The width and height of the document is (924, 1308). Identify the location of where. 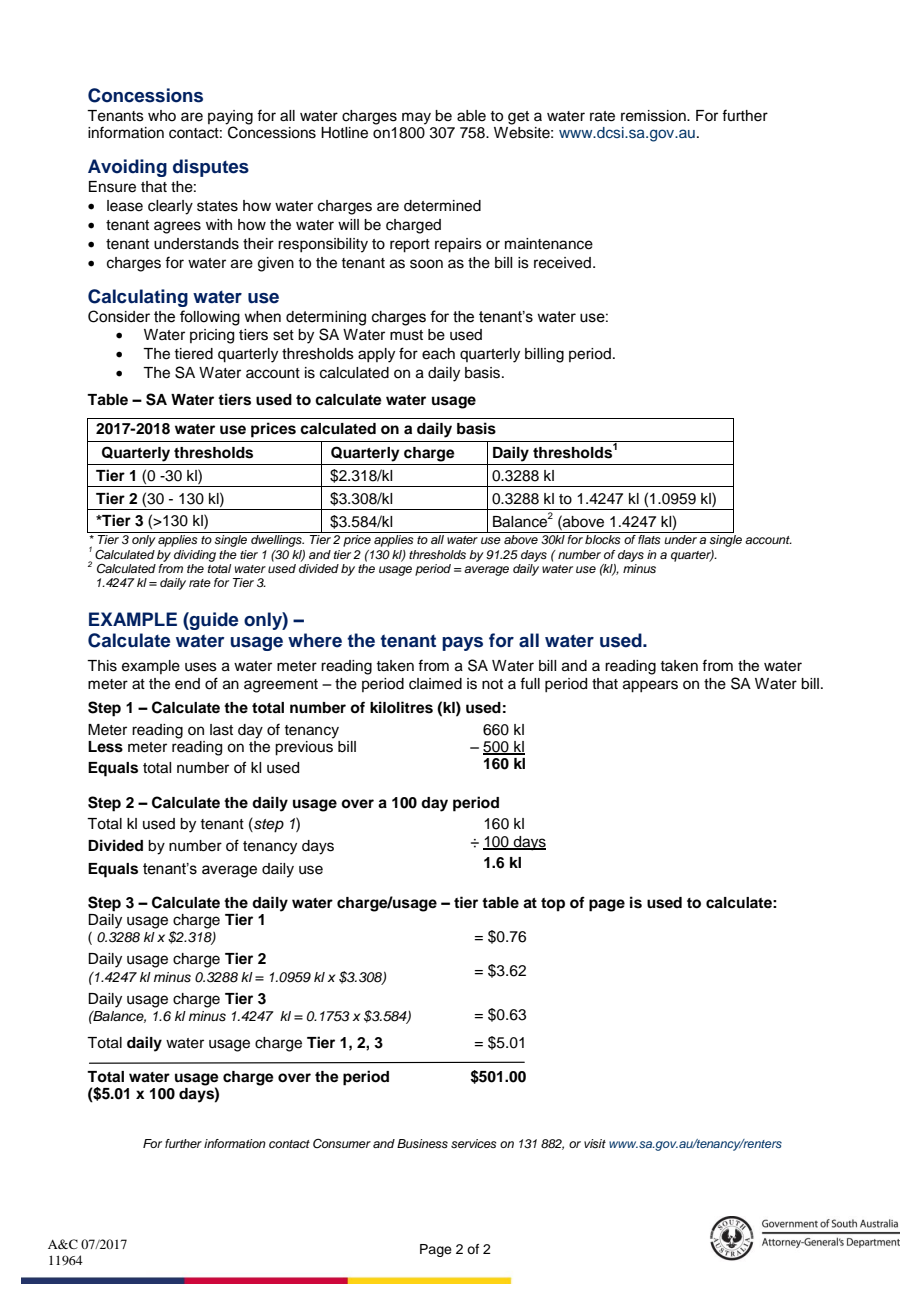
(315, 640).
